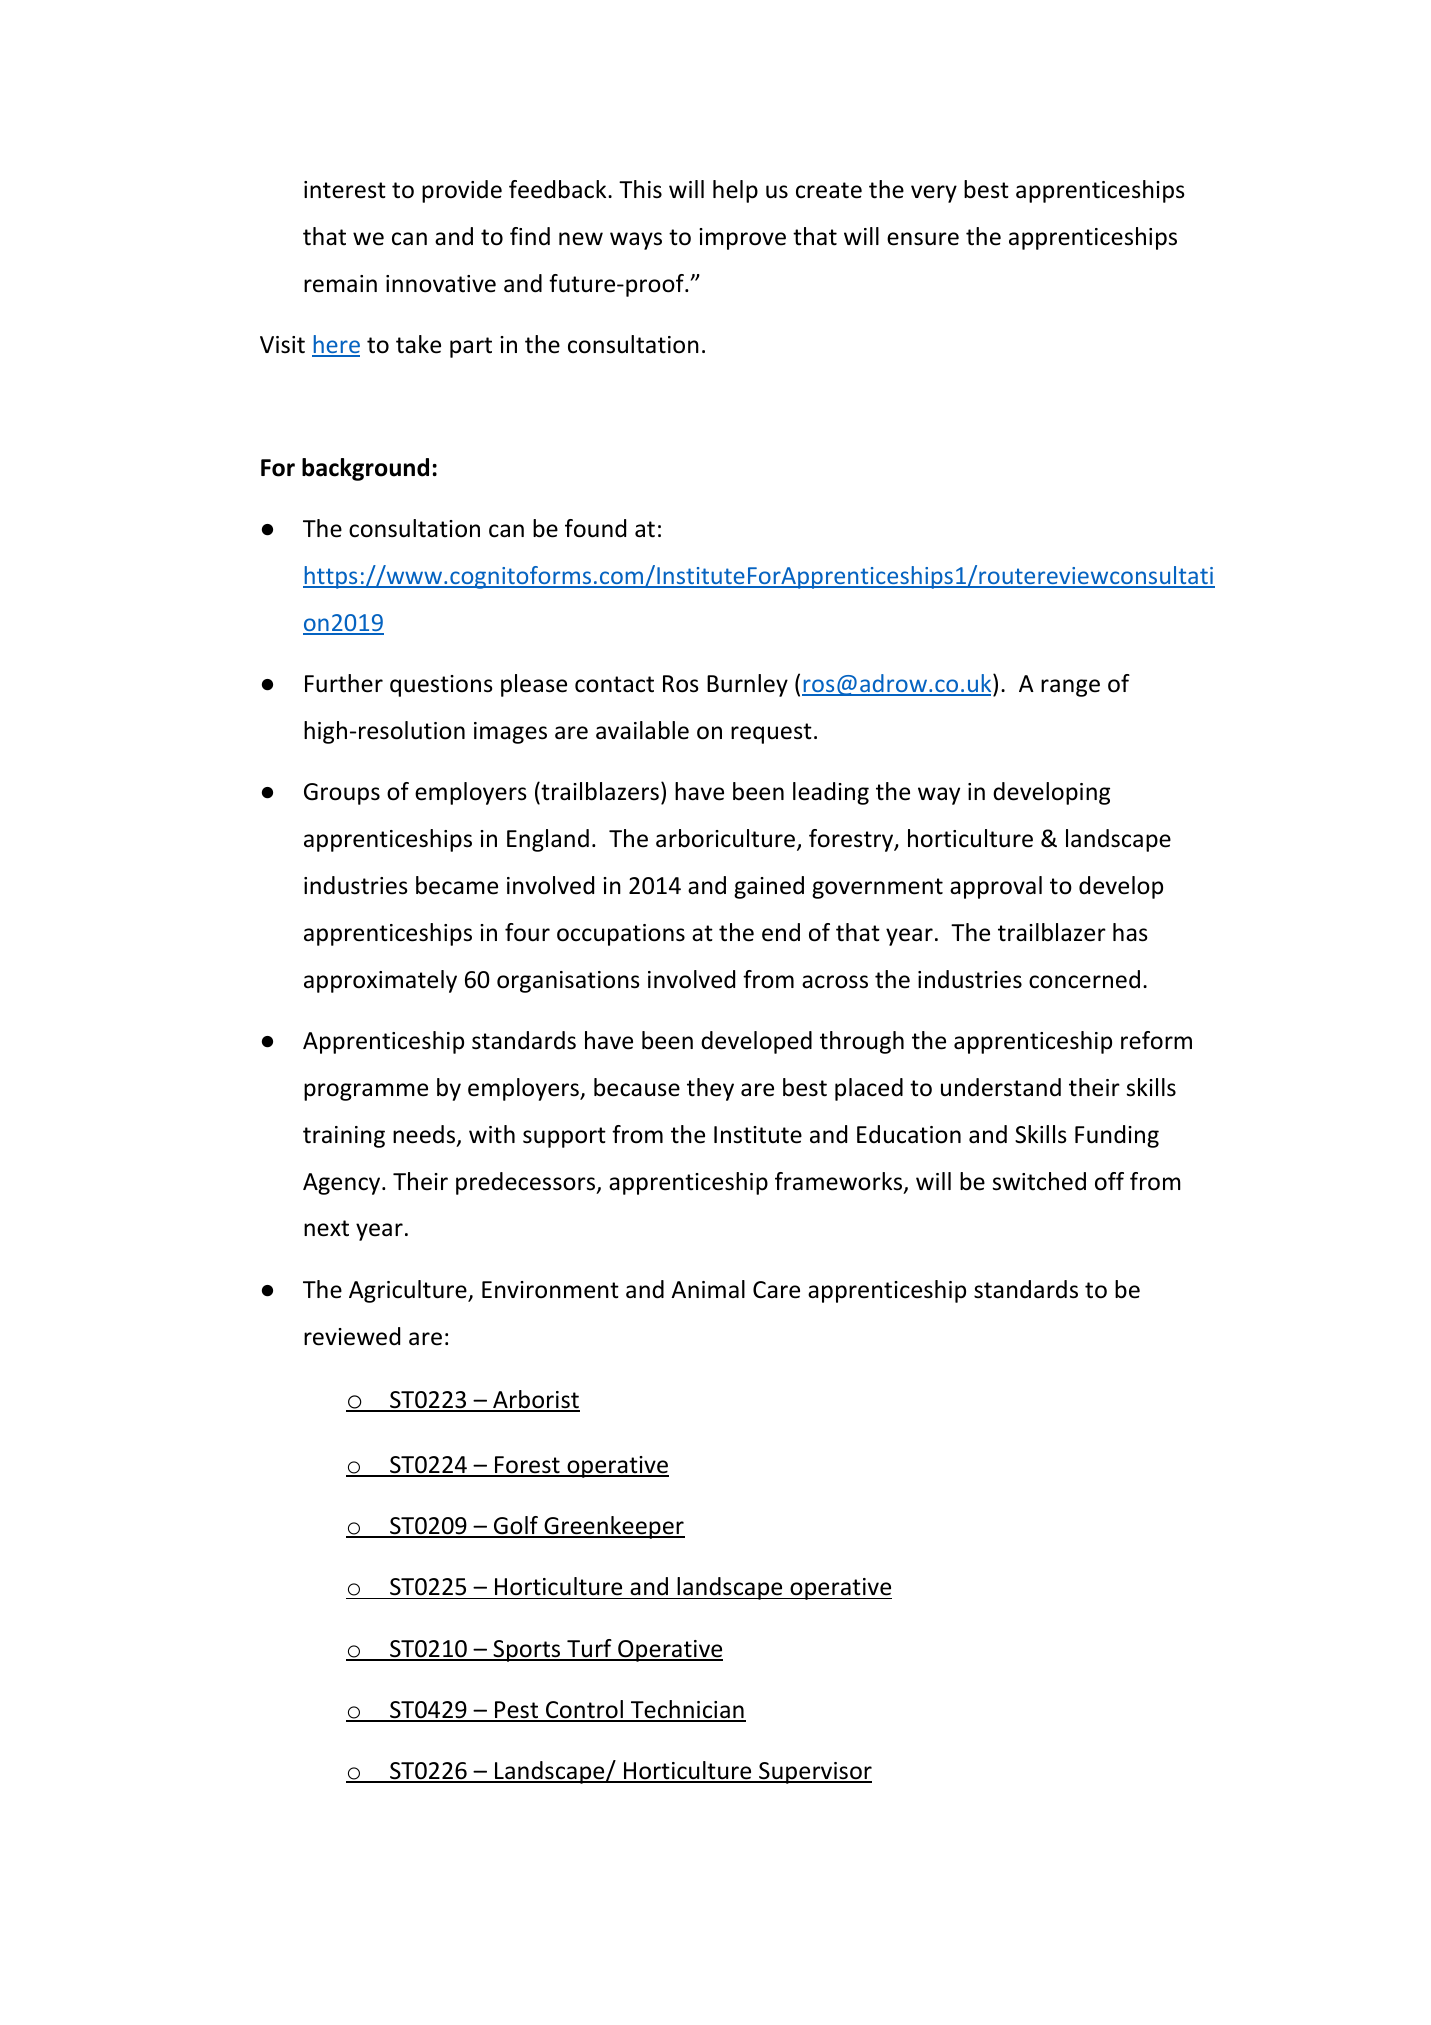  What do you see at coordinates (934, 194) in the screenshot?
I see `very` at bounding box center [934, 194].
